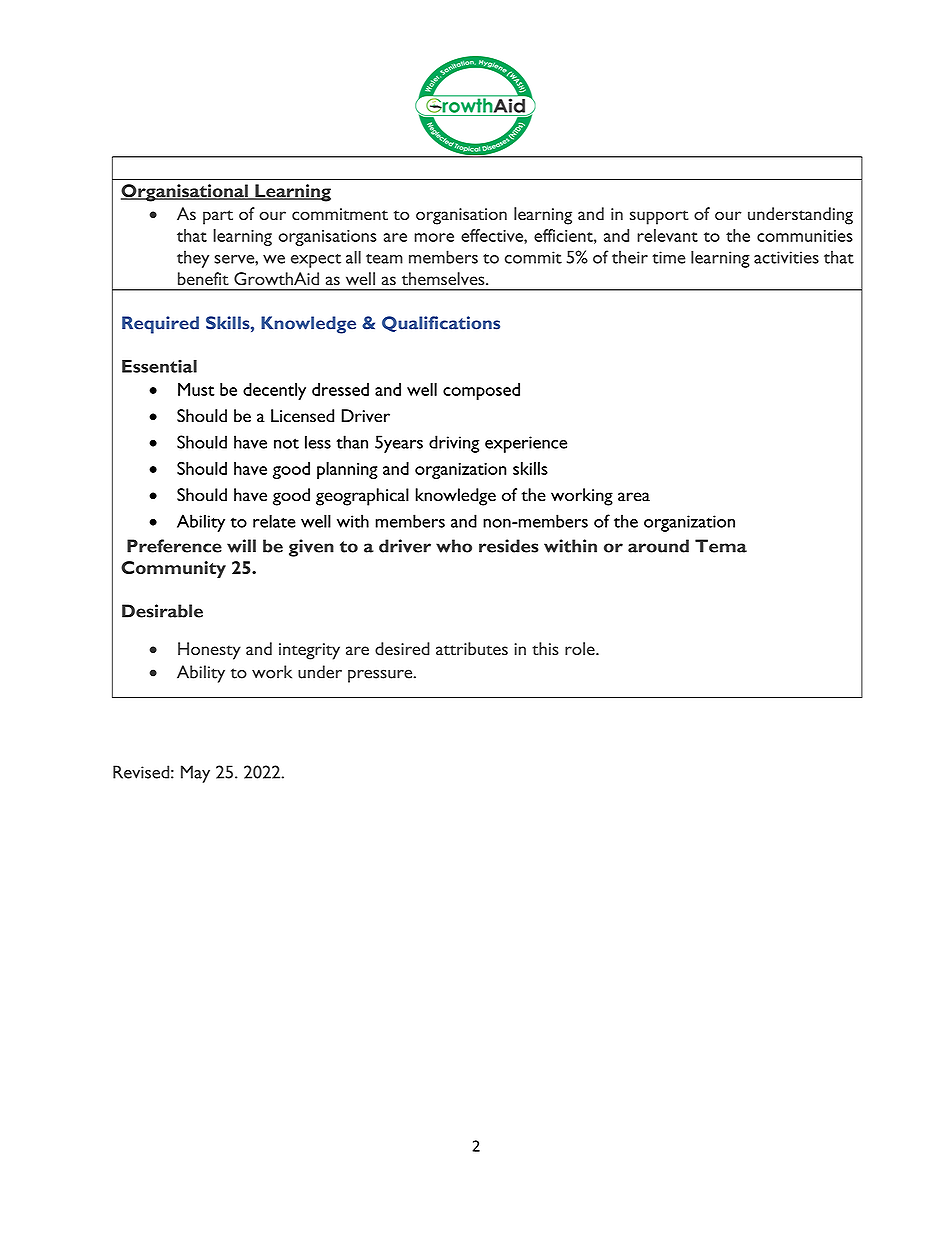 The image size is (952, 1233). I want to click on part, so click(218, 217).
